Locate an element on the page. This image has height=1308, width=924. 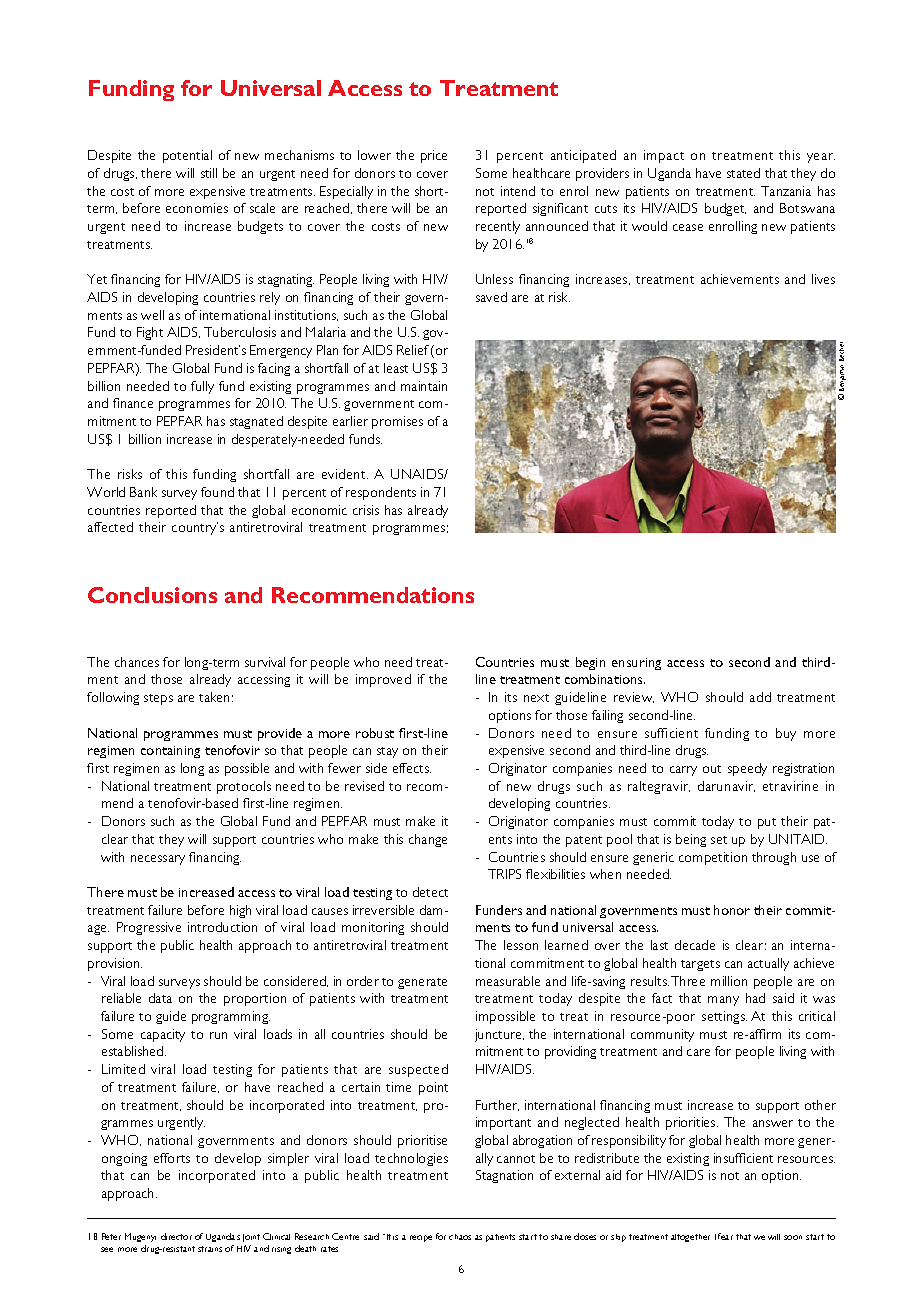
chaos is located at coordinates (460, 1237).
